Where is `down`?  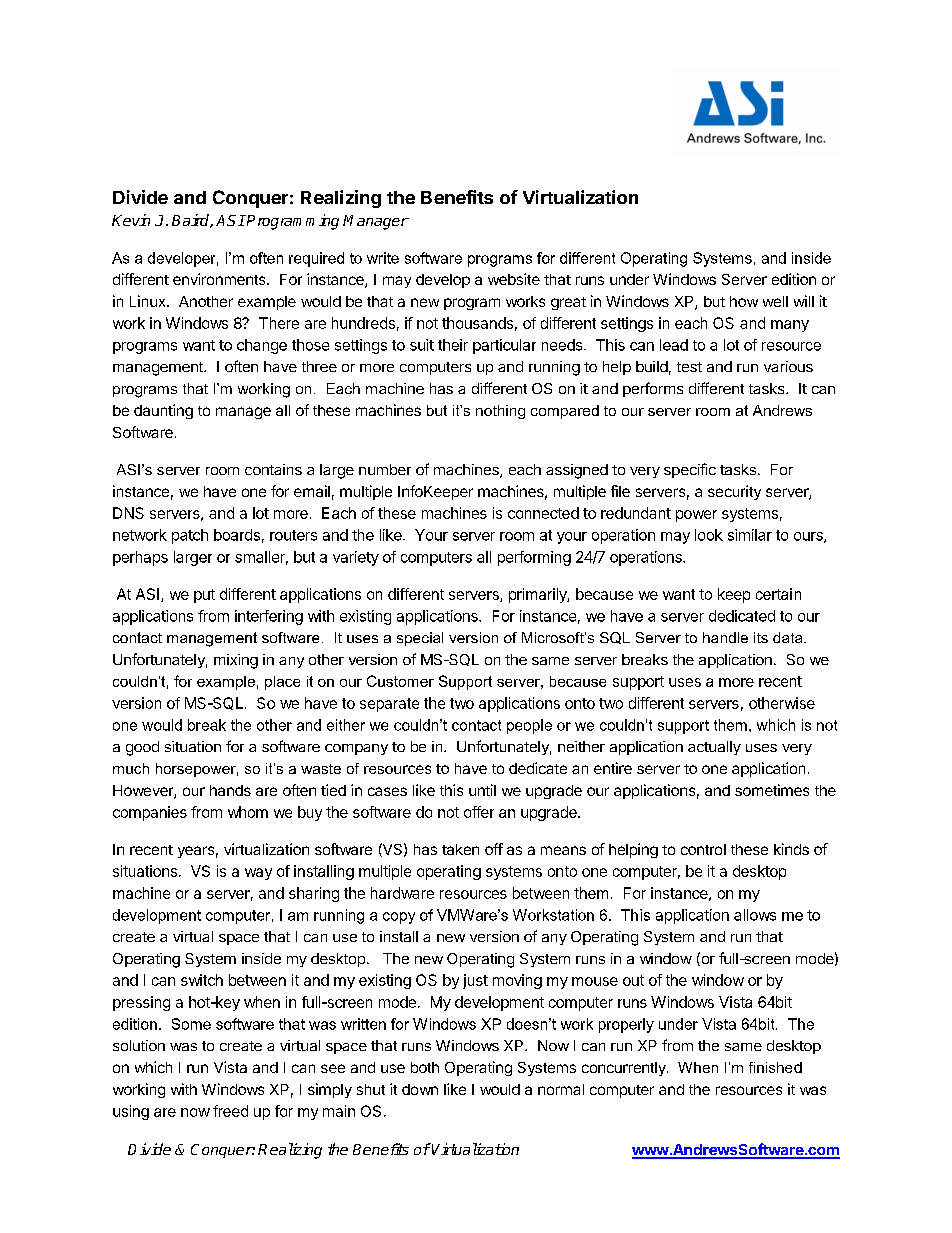 down is located at coordinates (420, 1089).
